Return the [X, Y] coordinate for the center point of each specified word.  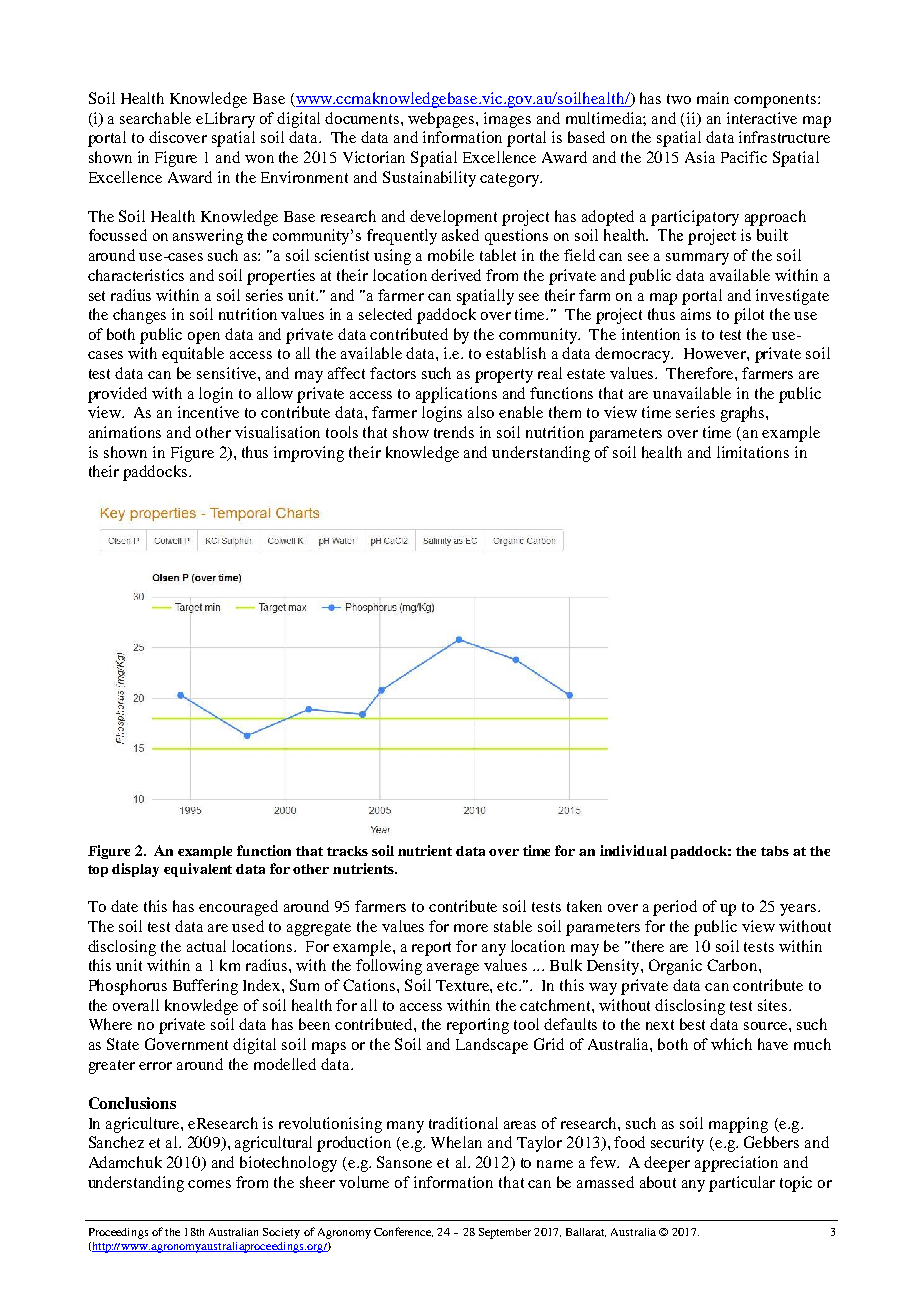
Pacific [744, 157]
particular [742, 1184]
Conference [403, 1232]
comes [209, 1184]
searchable [155, 118]
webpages [442, 120]
